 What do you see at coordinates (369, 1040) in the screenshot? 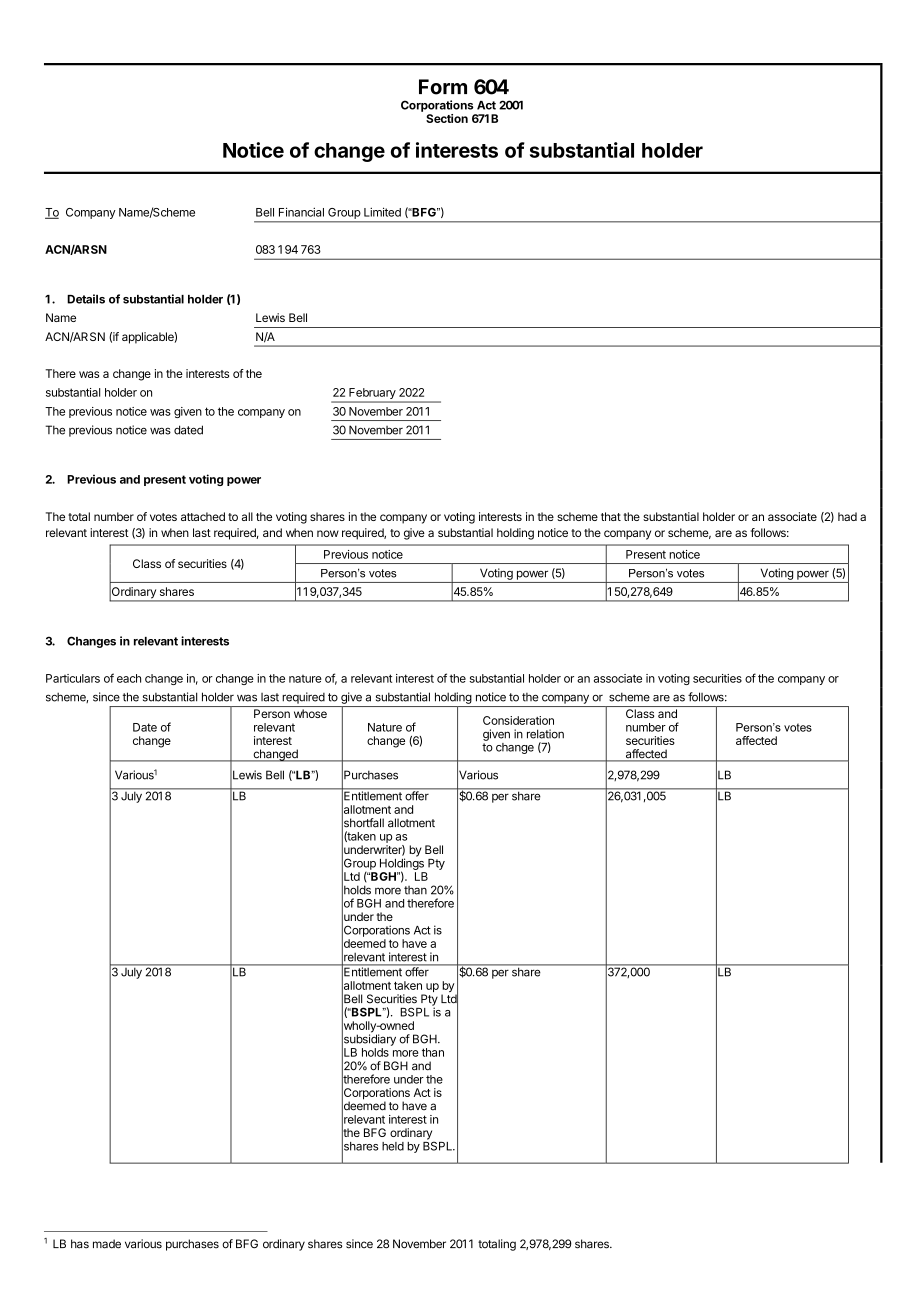
I see `subsidiary` at bounding box center [369, 1040].
